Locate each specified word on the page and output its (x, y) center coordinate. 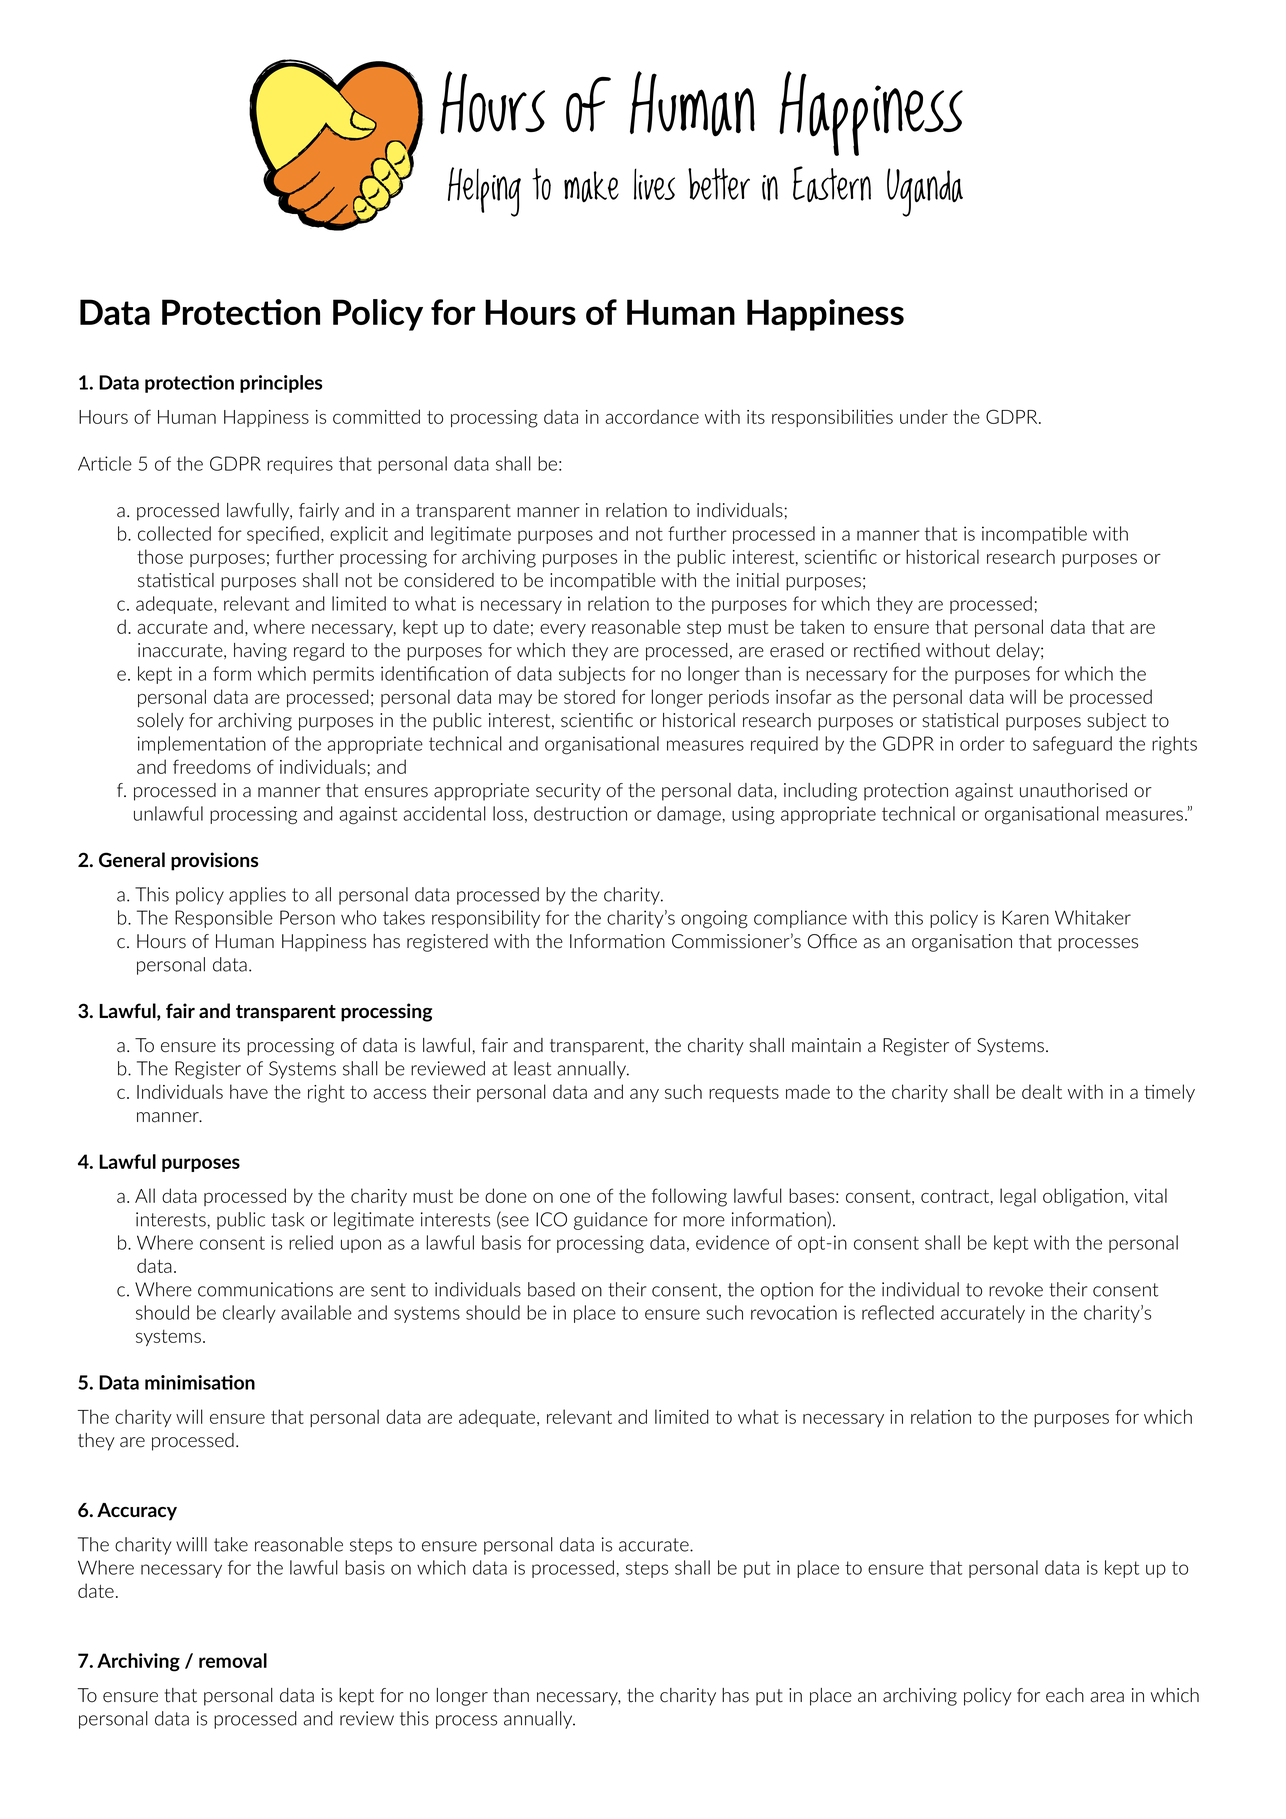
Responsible (224, 919)
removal (233, 1660)
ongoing (714, 919)
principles (281, 384)
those (160, 556)
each (1065, 1695)
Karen (1025, 917)
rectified (887, 650)
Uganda (925, 192)
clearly (249, 1314)
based (551, 1289)
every (563, 630)
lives (654, 184)
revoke (1016, 1289)
